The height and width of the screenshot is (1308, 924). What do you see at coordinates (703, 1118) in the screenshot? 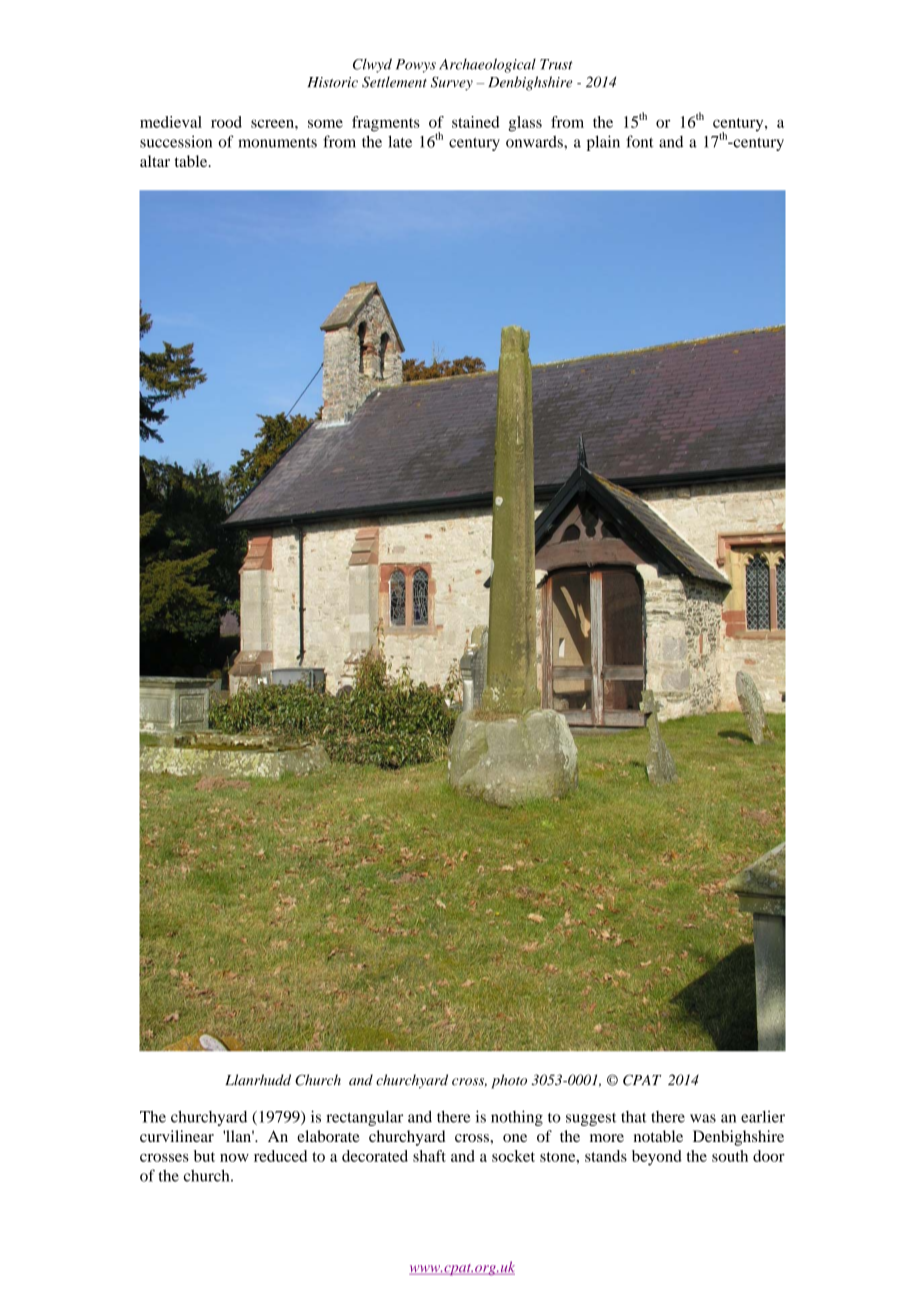
I see `was` at bounding box center [703, 1118].
